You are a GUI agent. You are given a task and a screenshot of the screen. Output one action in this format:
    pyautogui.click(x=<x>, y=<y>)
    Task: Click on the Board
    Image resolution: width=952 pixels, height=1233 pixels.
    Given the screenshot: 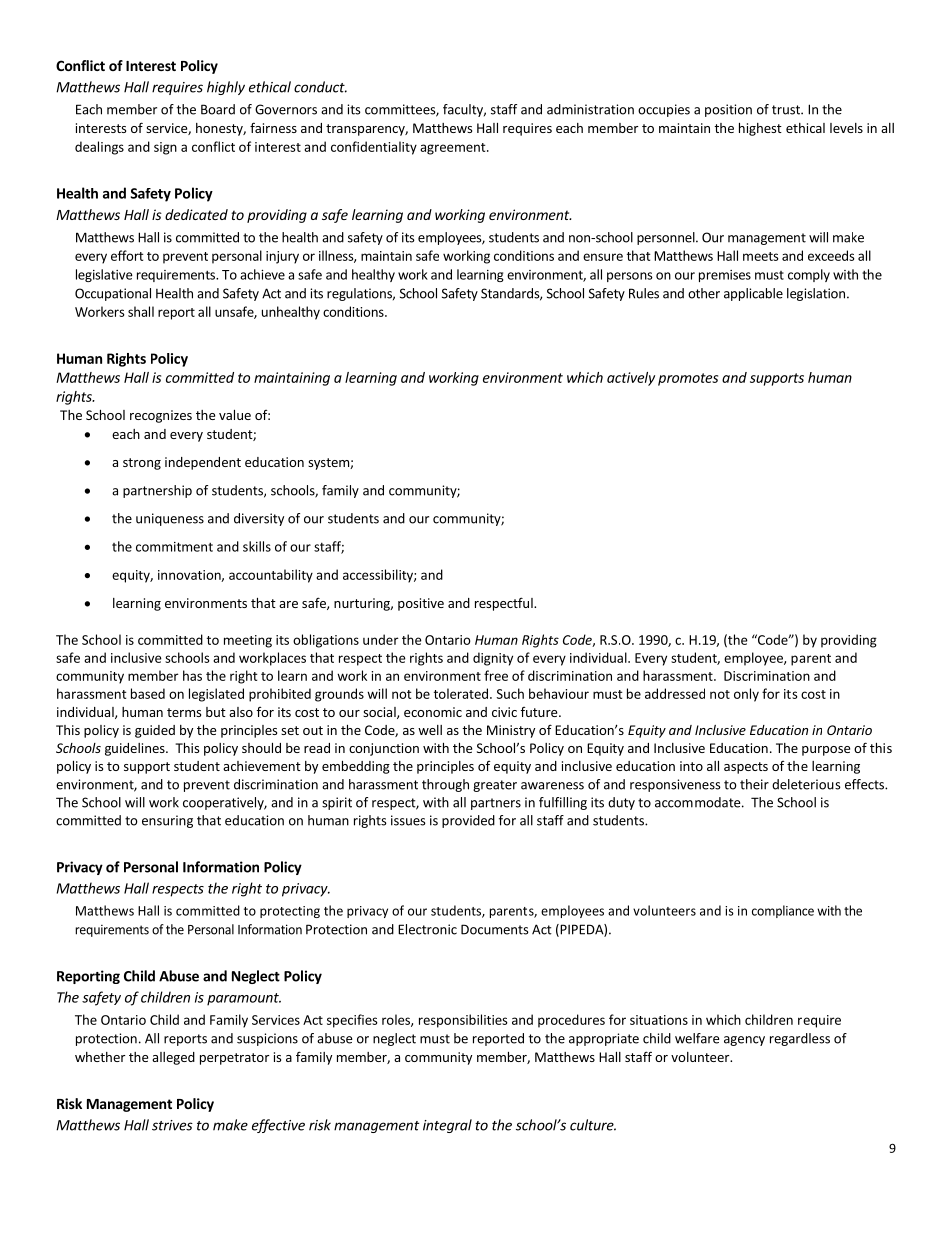 What is the action you would take?
    pyautogui.click(x=218, y=109)
